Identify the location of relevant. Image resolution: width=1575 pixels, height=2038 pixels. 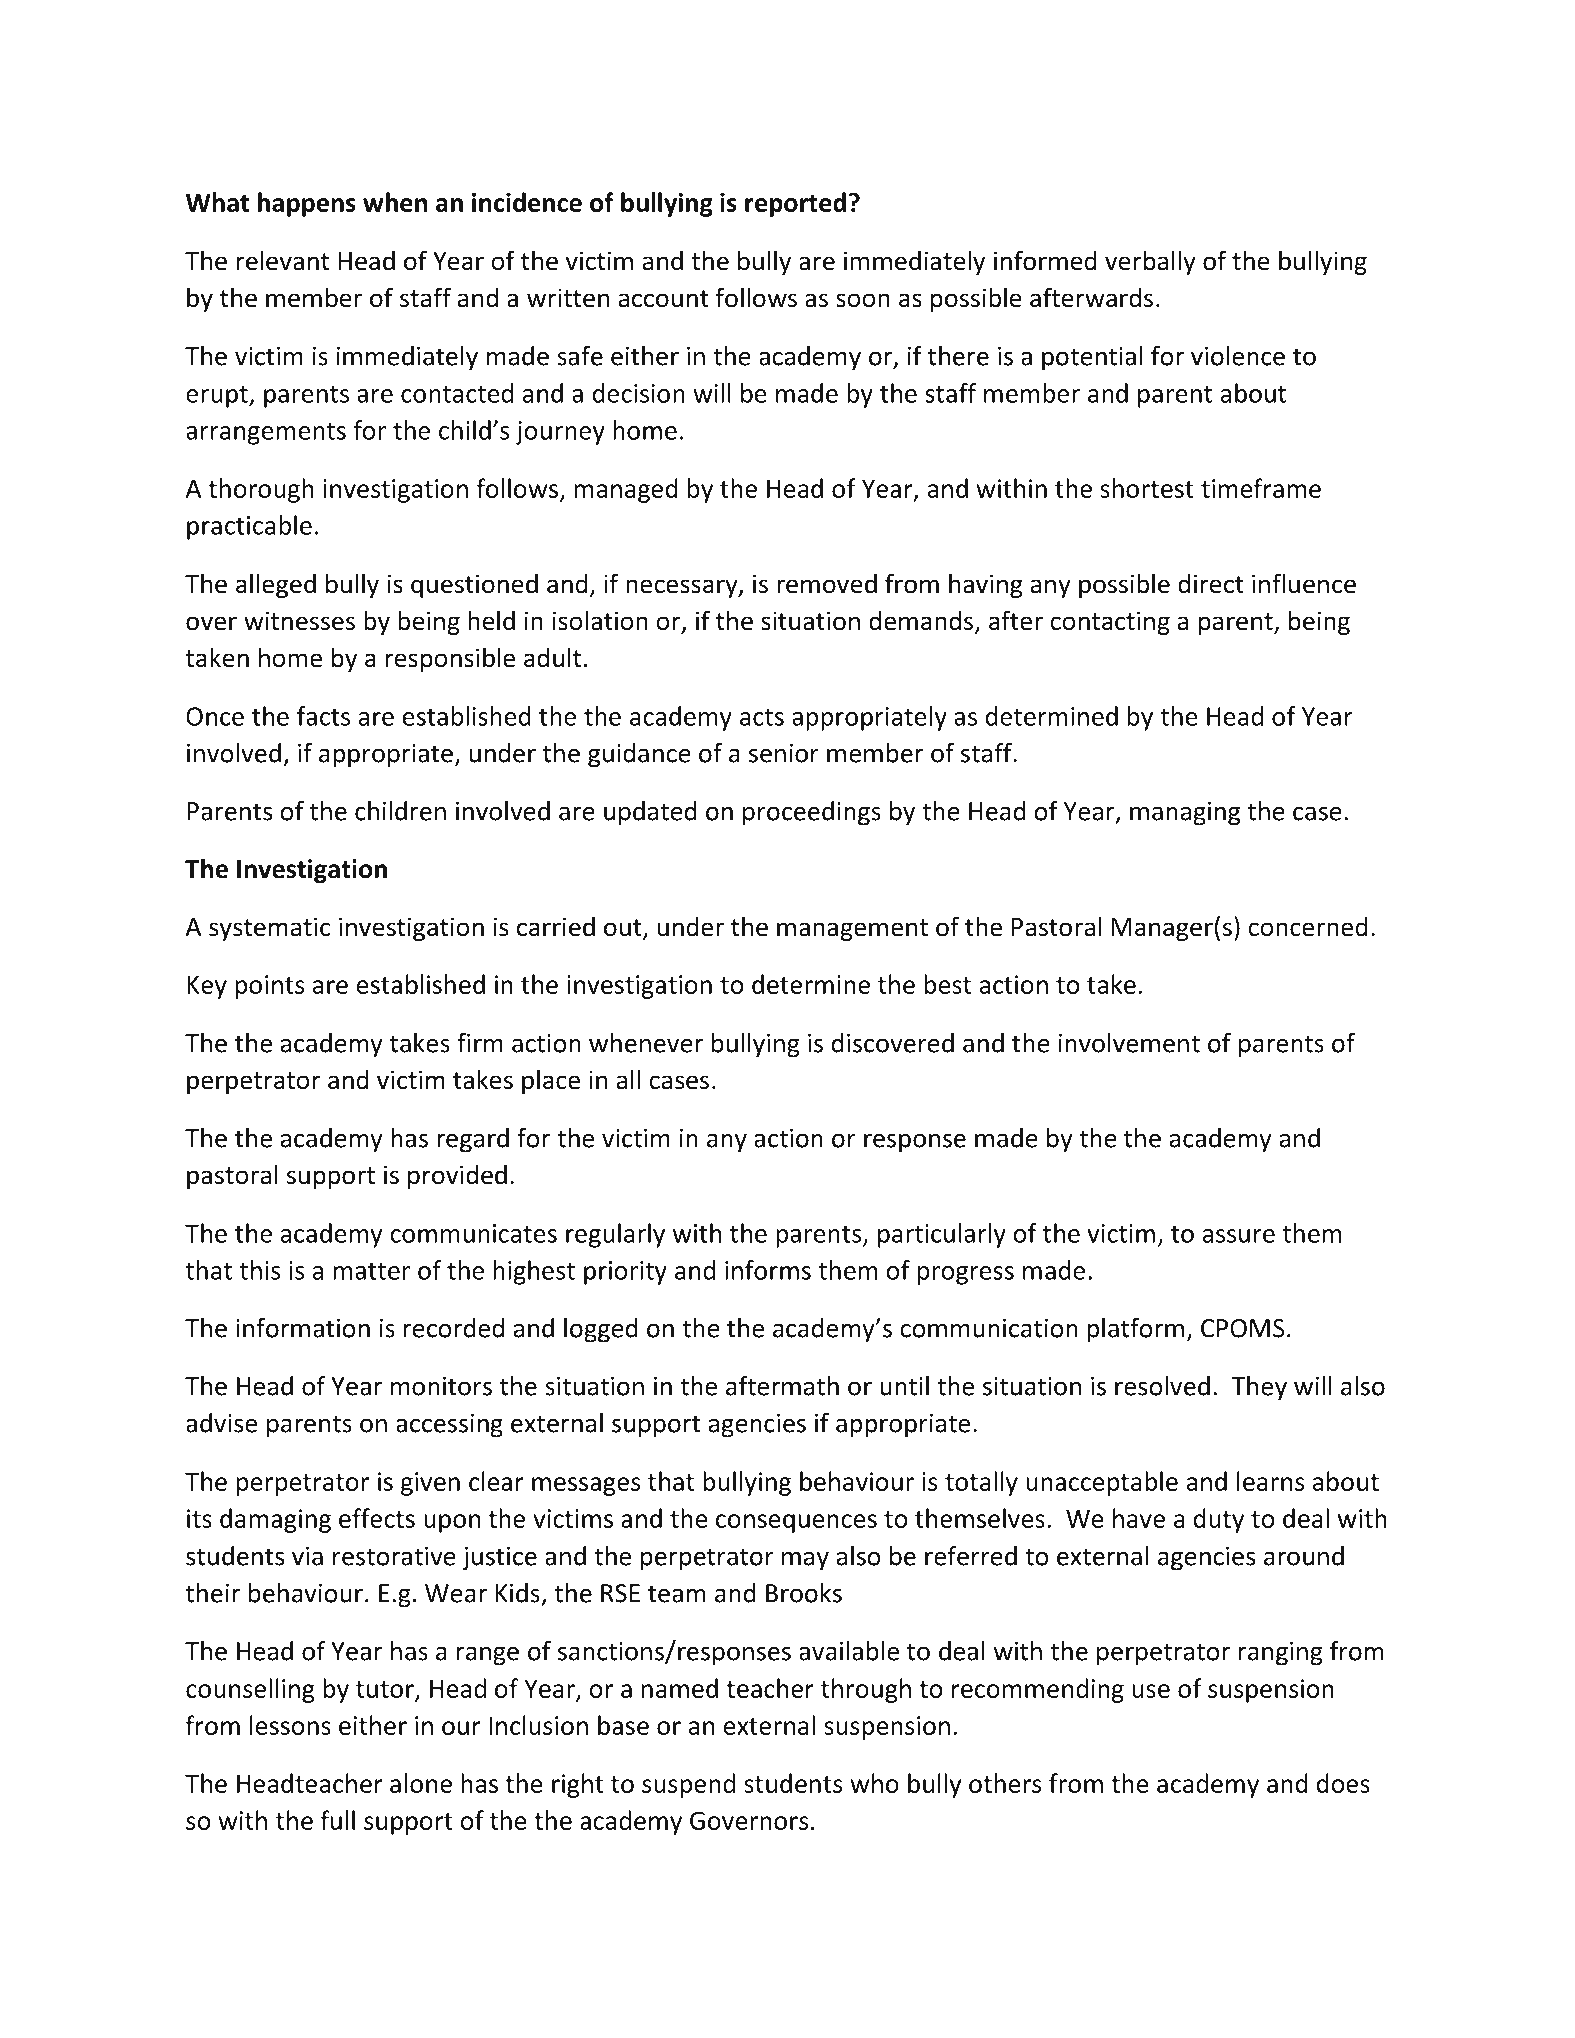
(283, 260).
